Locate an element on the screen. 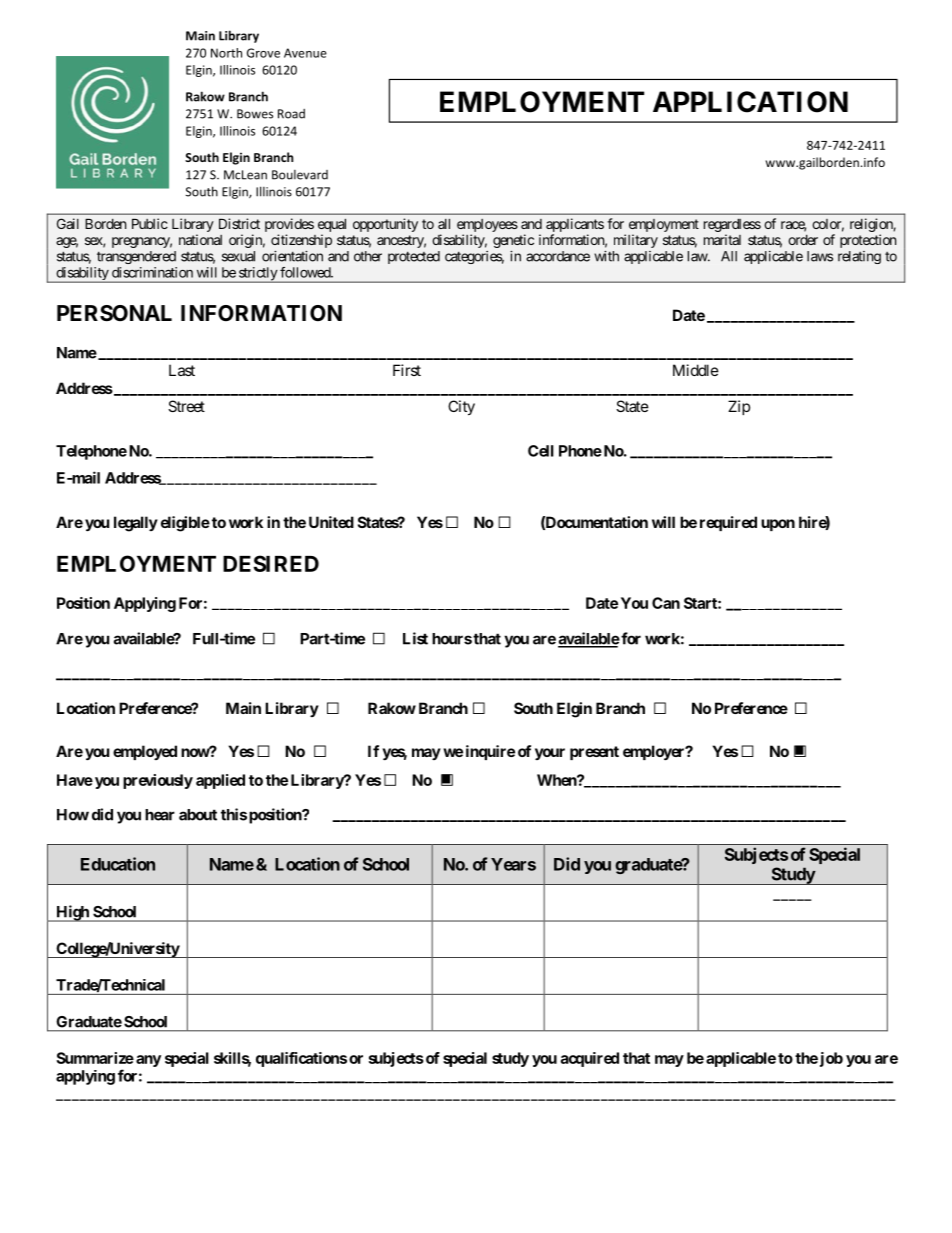 The image size is (952, 1233). APPLICATION is located at coordinates (750, 102).
